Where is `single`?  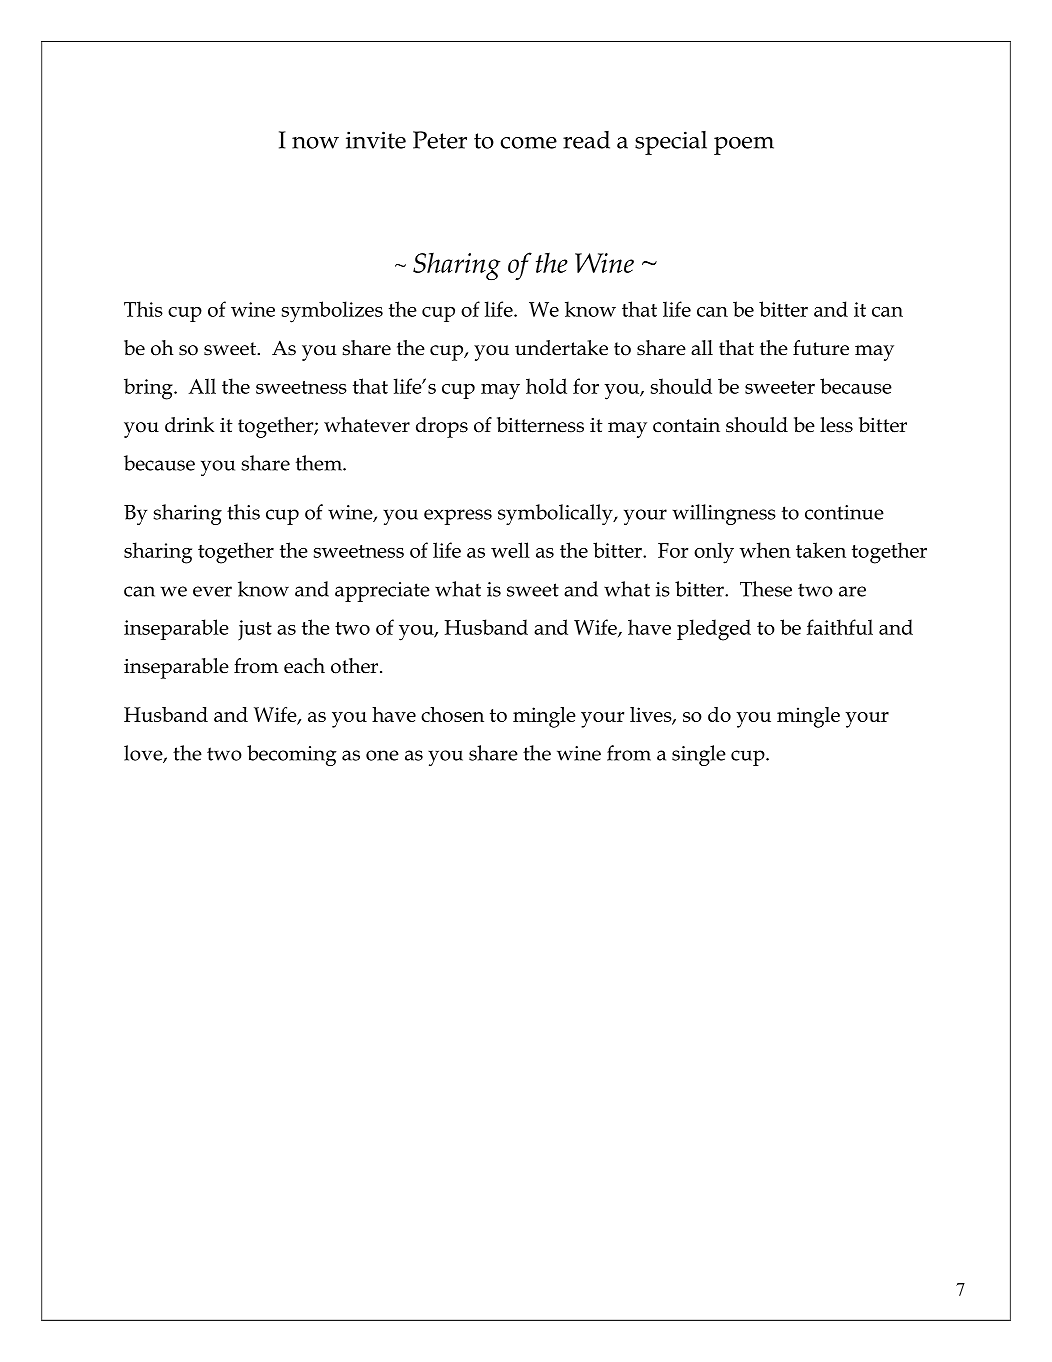
single is located at coordinates (699, 755).
